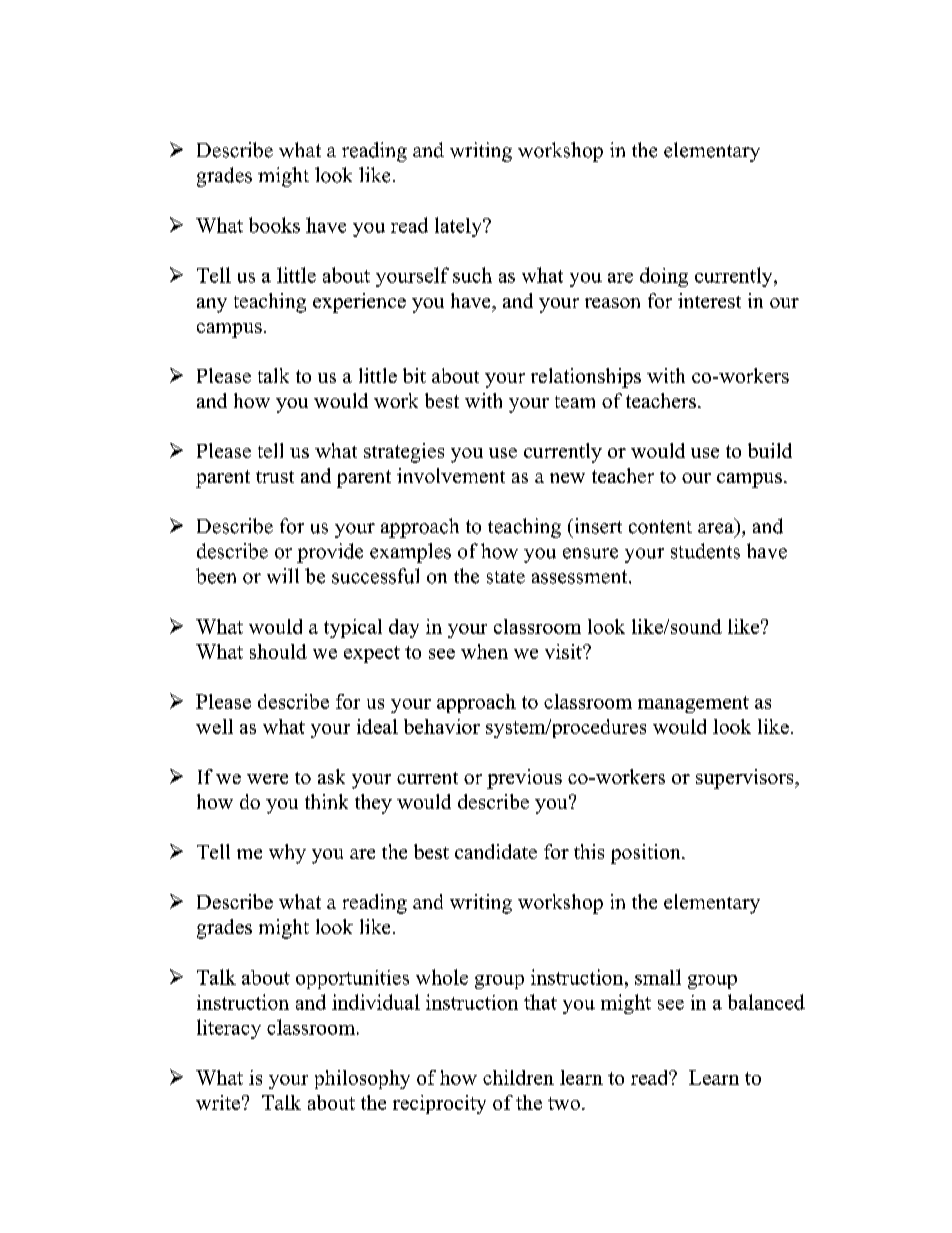 This image has width=952, height=1233. What do you see at coordinates (274, 225) in the image?
I see `books` at bounding box center [274, 225].
